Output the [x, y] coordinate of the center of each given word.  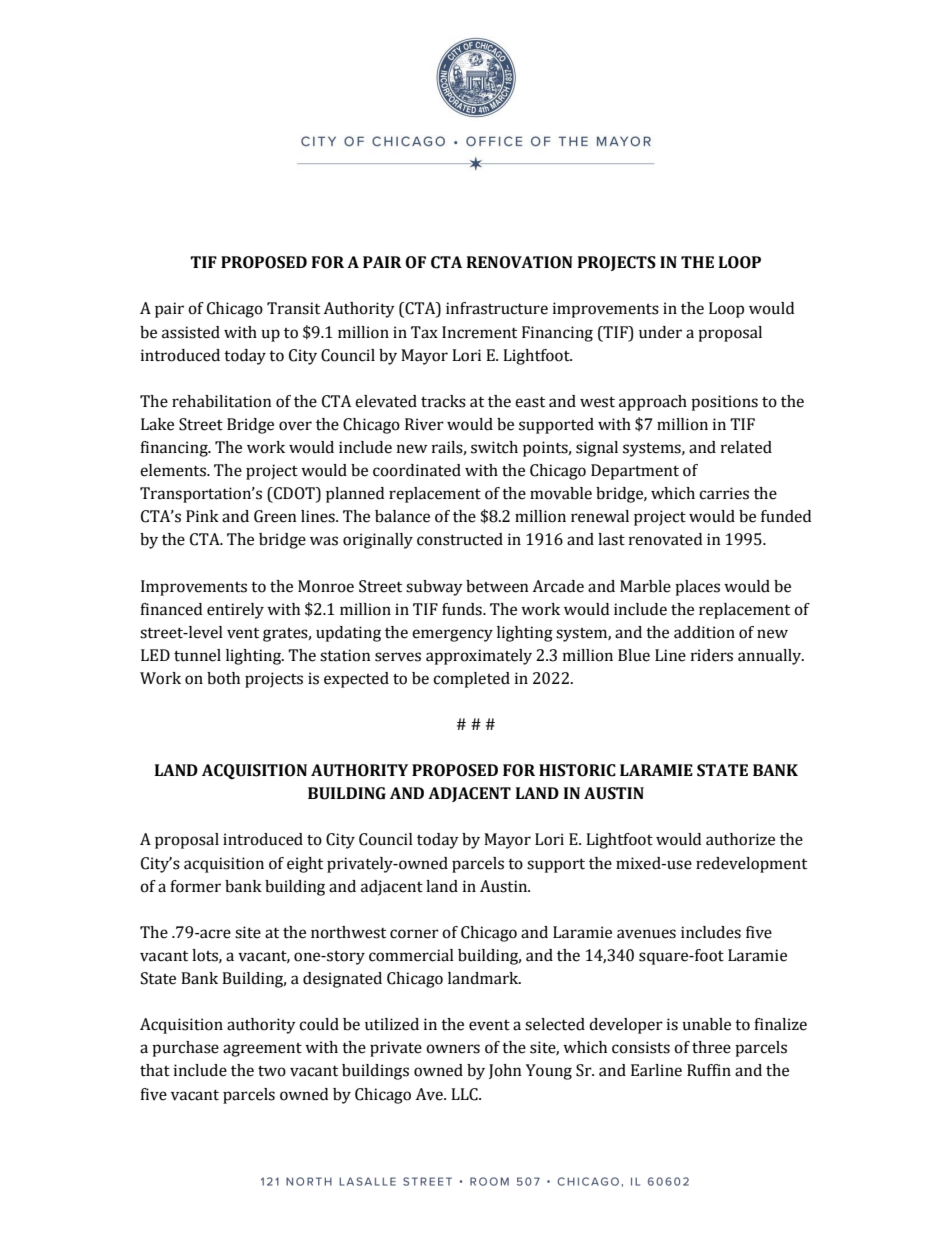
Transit [293, 308]
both [223, 678]
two [272, 1071]
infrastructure [497, 308]
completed [471, 680]
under [660, 332]
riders [712, 655]
